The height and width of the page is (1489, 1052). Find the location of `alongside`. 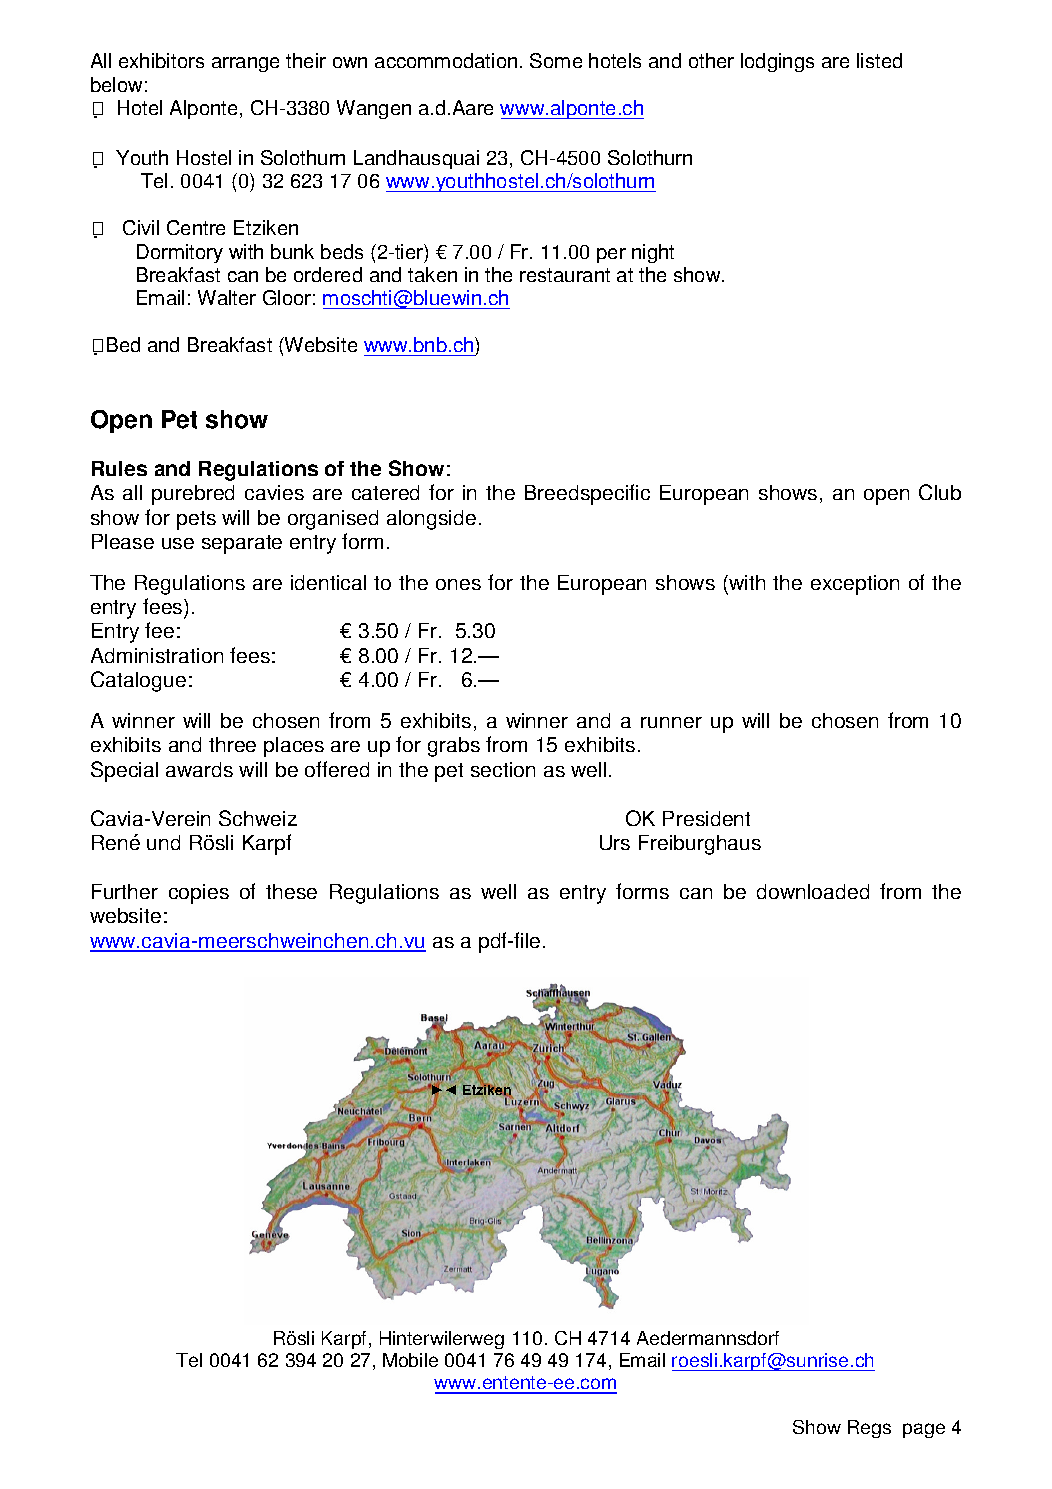

alongside is located at coordinates (431, 520).
